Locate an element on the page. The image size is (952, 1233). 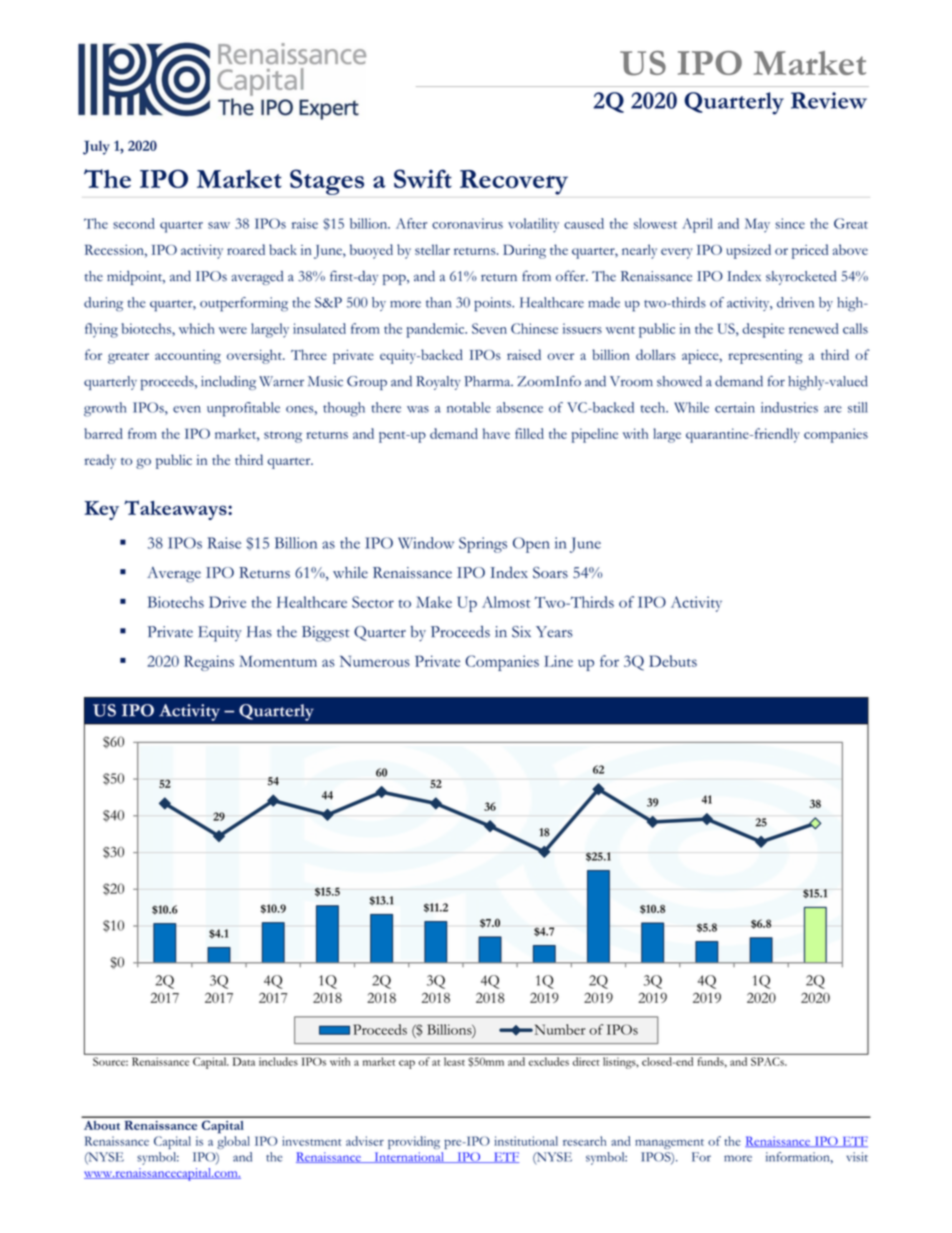
Debuts is located at coordinates (673, 661).
